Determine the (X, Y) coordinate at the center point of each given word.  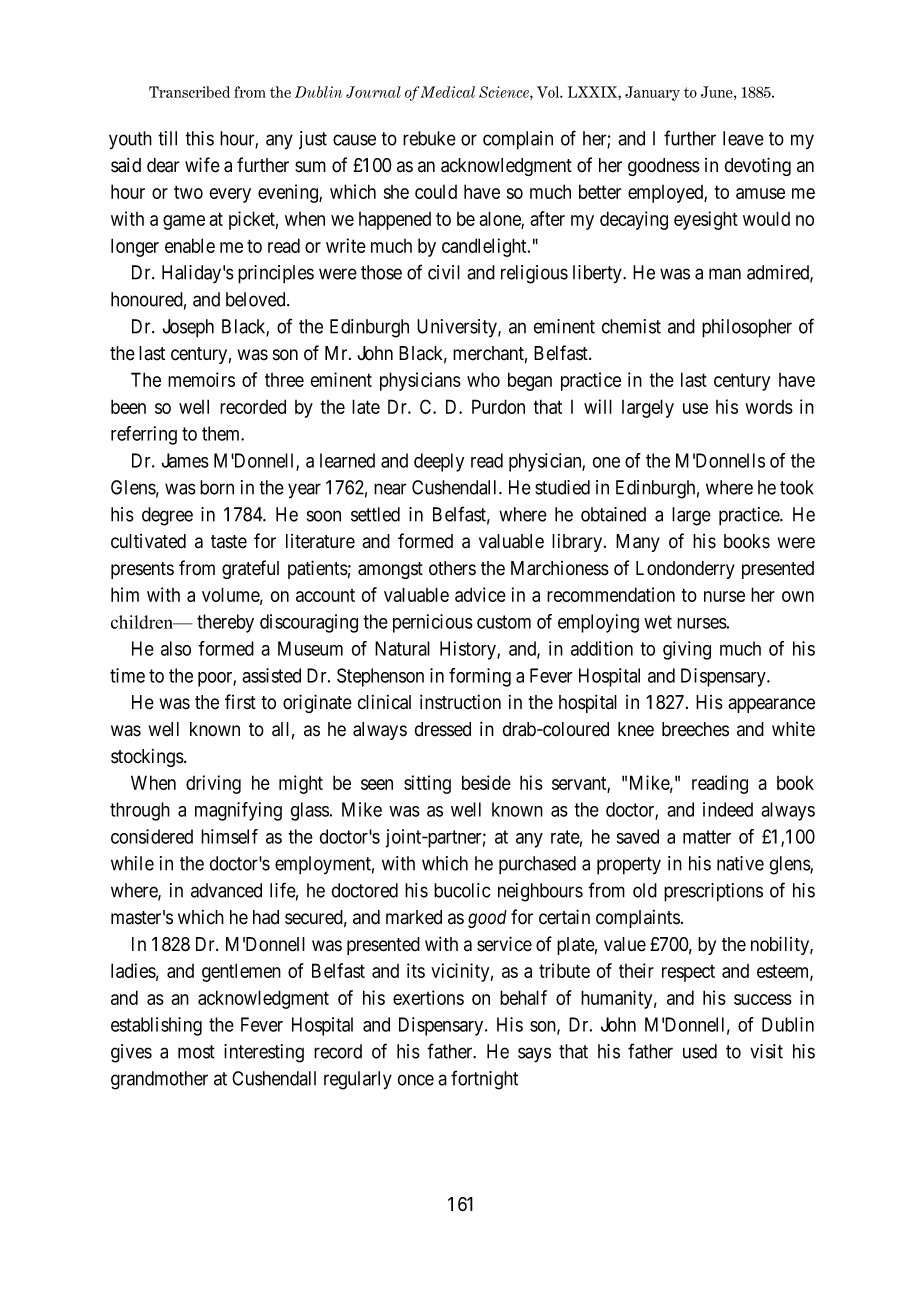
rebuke (429, 138)
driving (213, 784)
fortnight (484, 1080)
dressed (442, 729)
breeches (695, 729)
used (700, 1051)
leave (743, 138)
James (185, 460)
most (196, 1052)
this (199, 138)
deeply (439, 462)
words (769, 407)
